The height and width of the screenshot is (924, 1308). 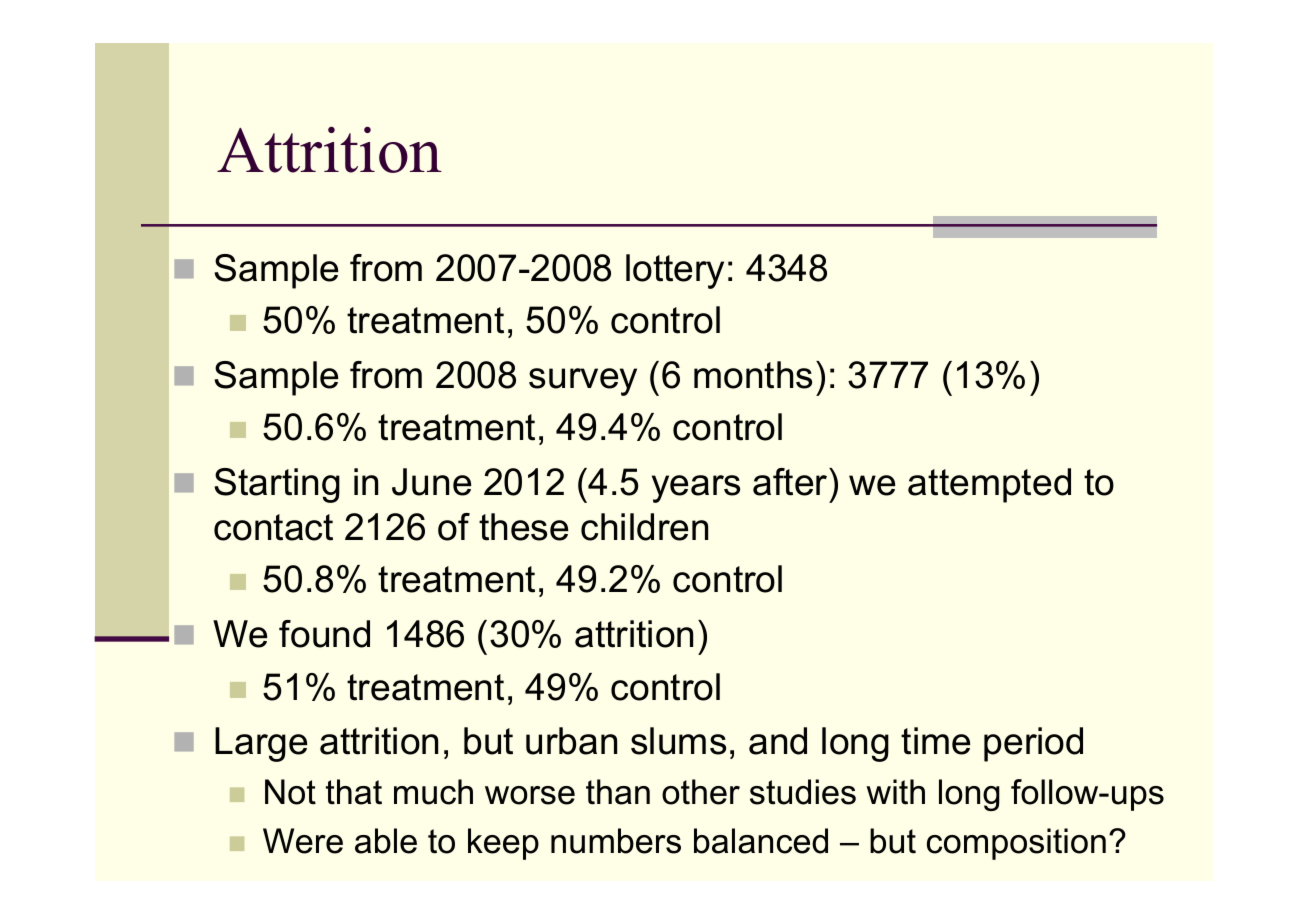 What do you see at coordinates (261, 744) in the screenshot?
I see `Large` at bounding box center [261, 744].
